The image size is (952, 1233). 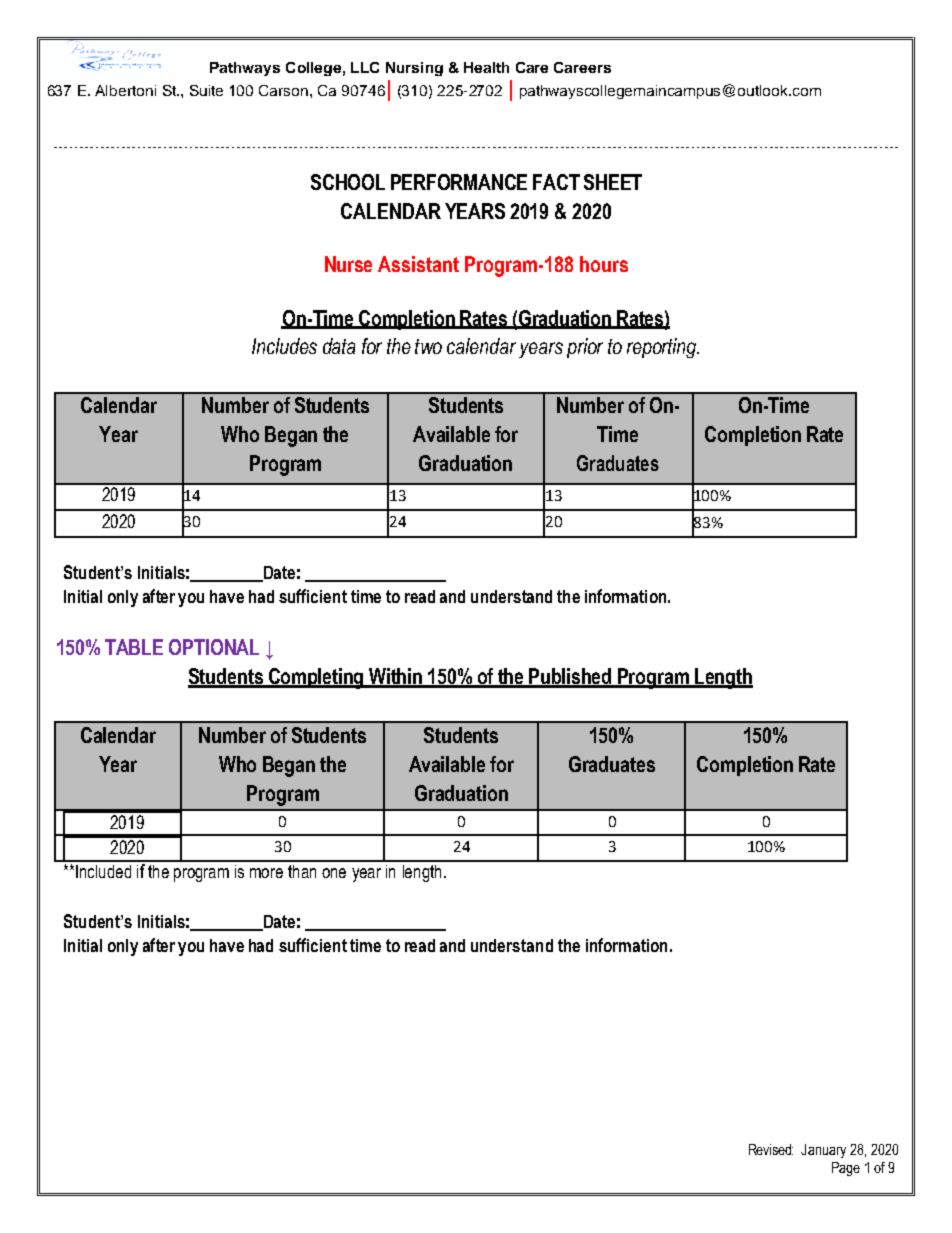 I want to click on more, so click(x=266, y=873).
